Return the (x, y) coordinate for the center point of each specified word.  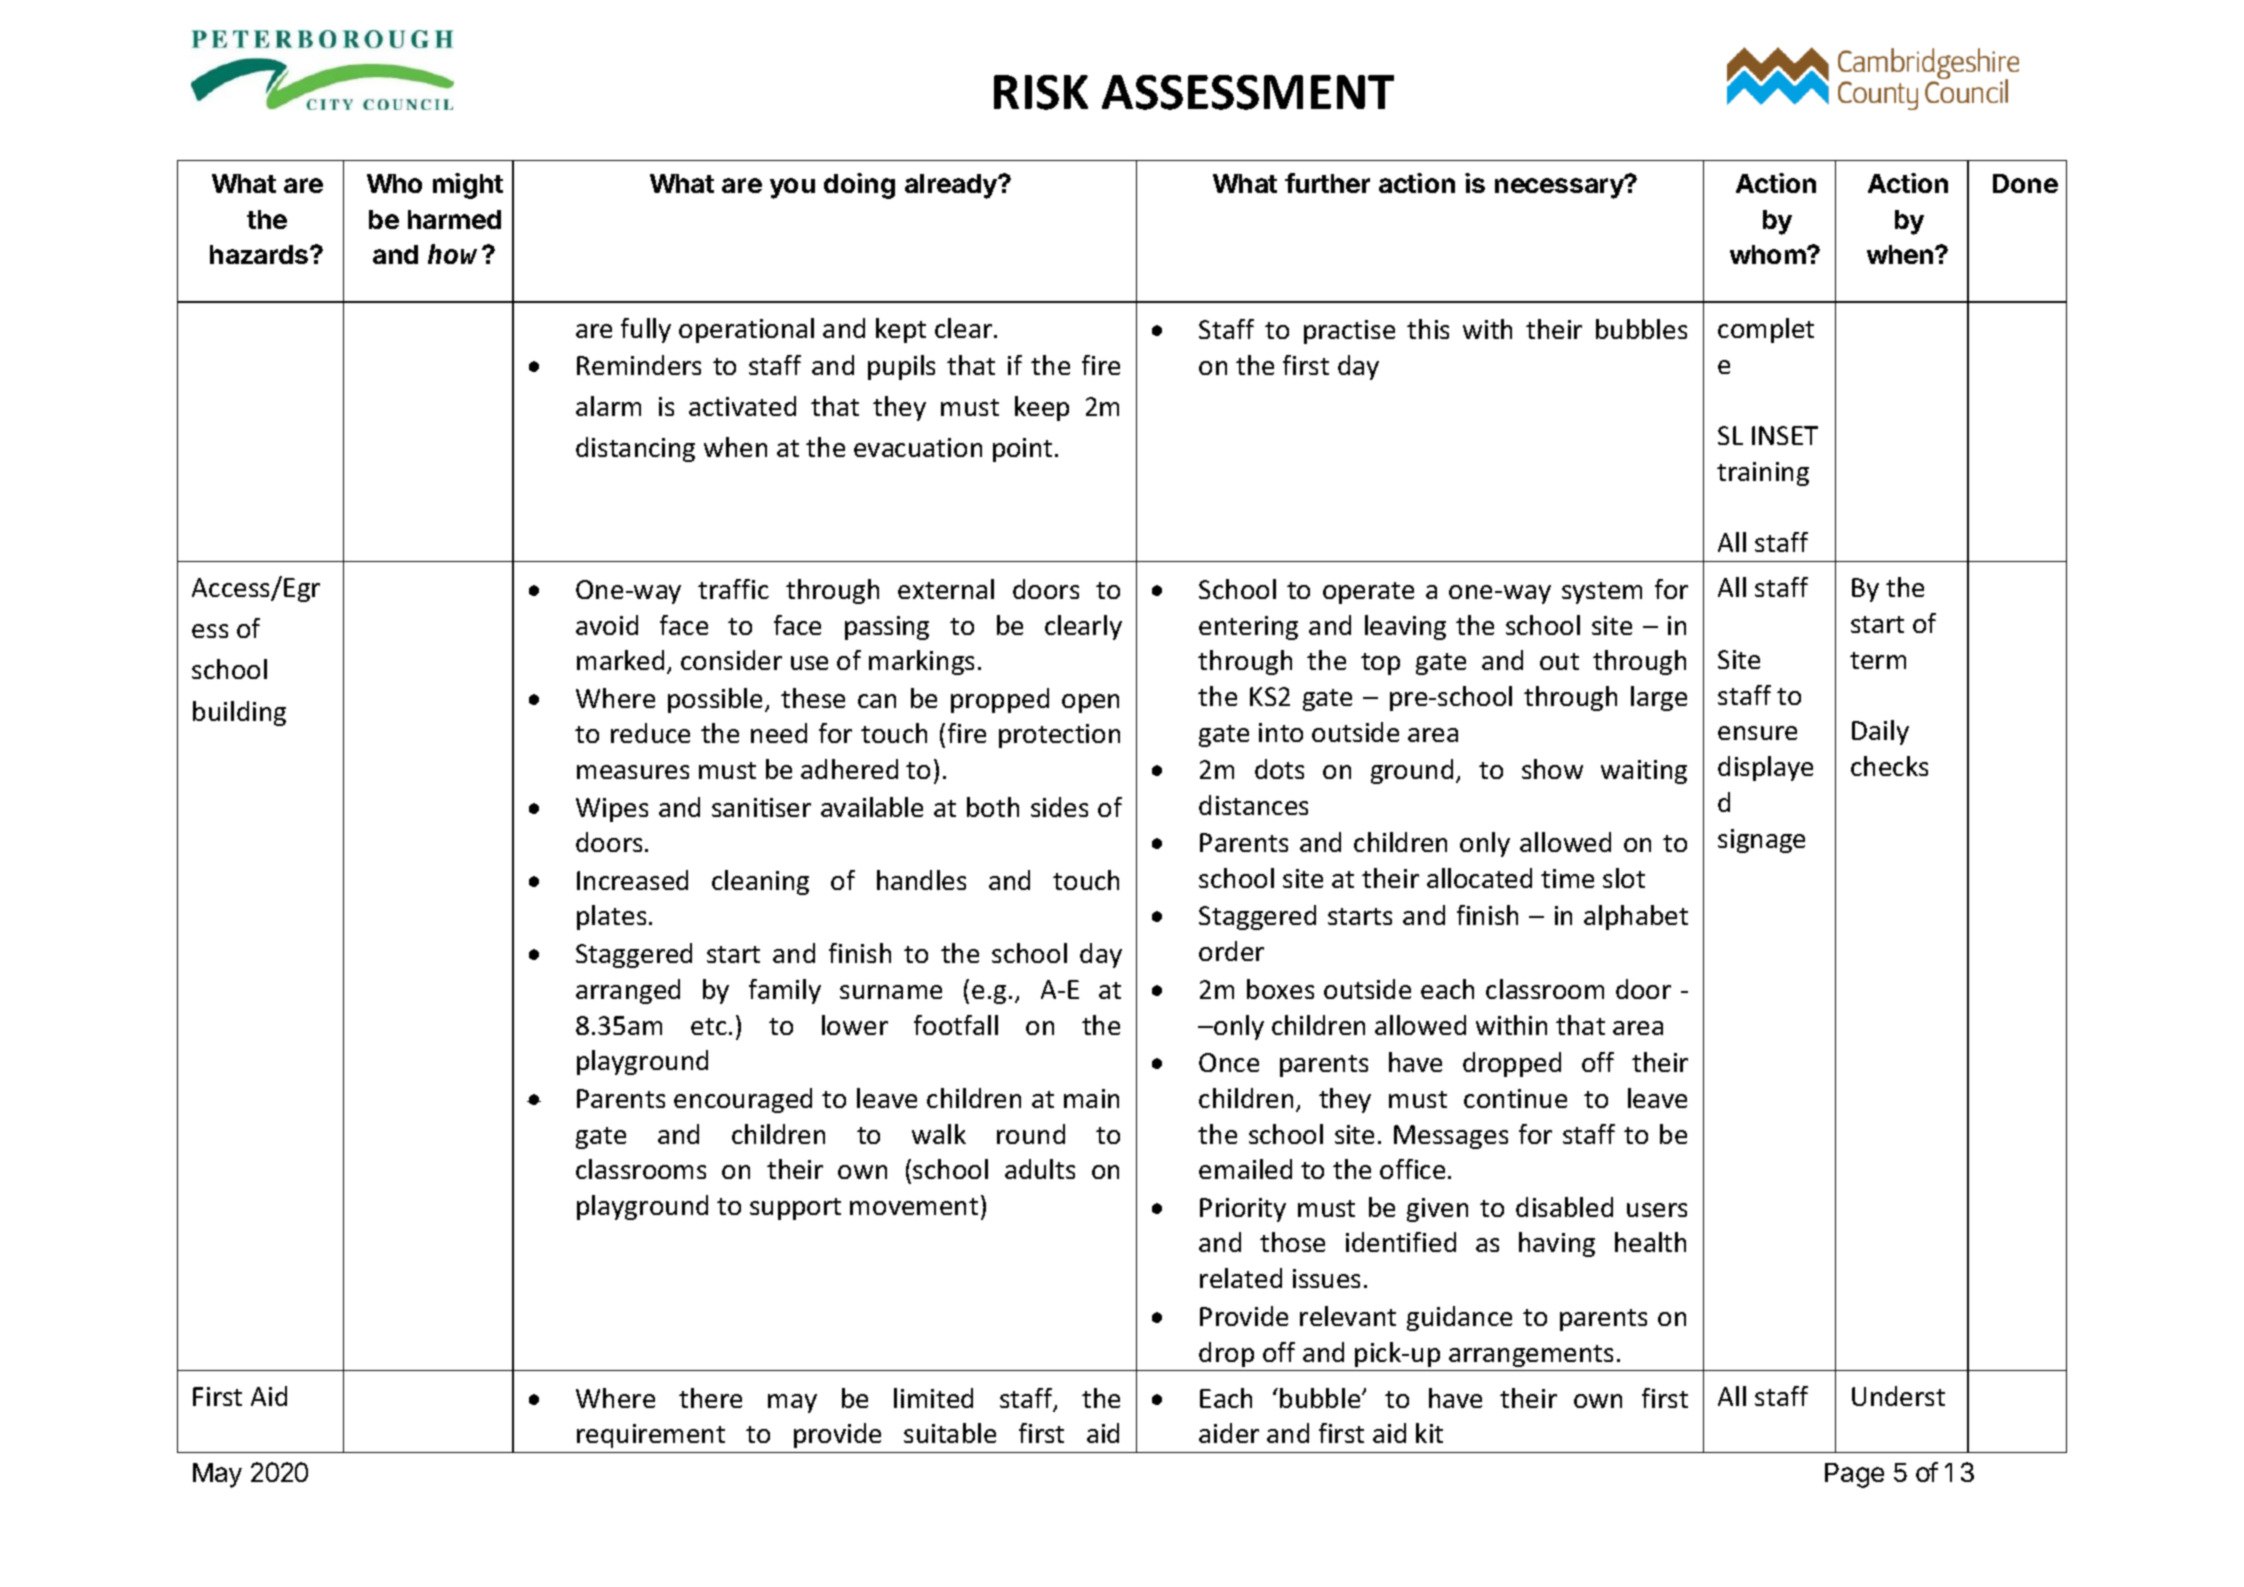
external (946, 589)
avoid (607, 625)
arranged (628, 991)
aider (1229, 1433)
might (468, 186)
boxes (1280, 989)
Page (1854, 1475)
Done (2025, 183)
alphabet (1636, 917)
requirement (651, 1436)
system (1602, 593)
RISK (1041, 92)
